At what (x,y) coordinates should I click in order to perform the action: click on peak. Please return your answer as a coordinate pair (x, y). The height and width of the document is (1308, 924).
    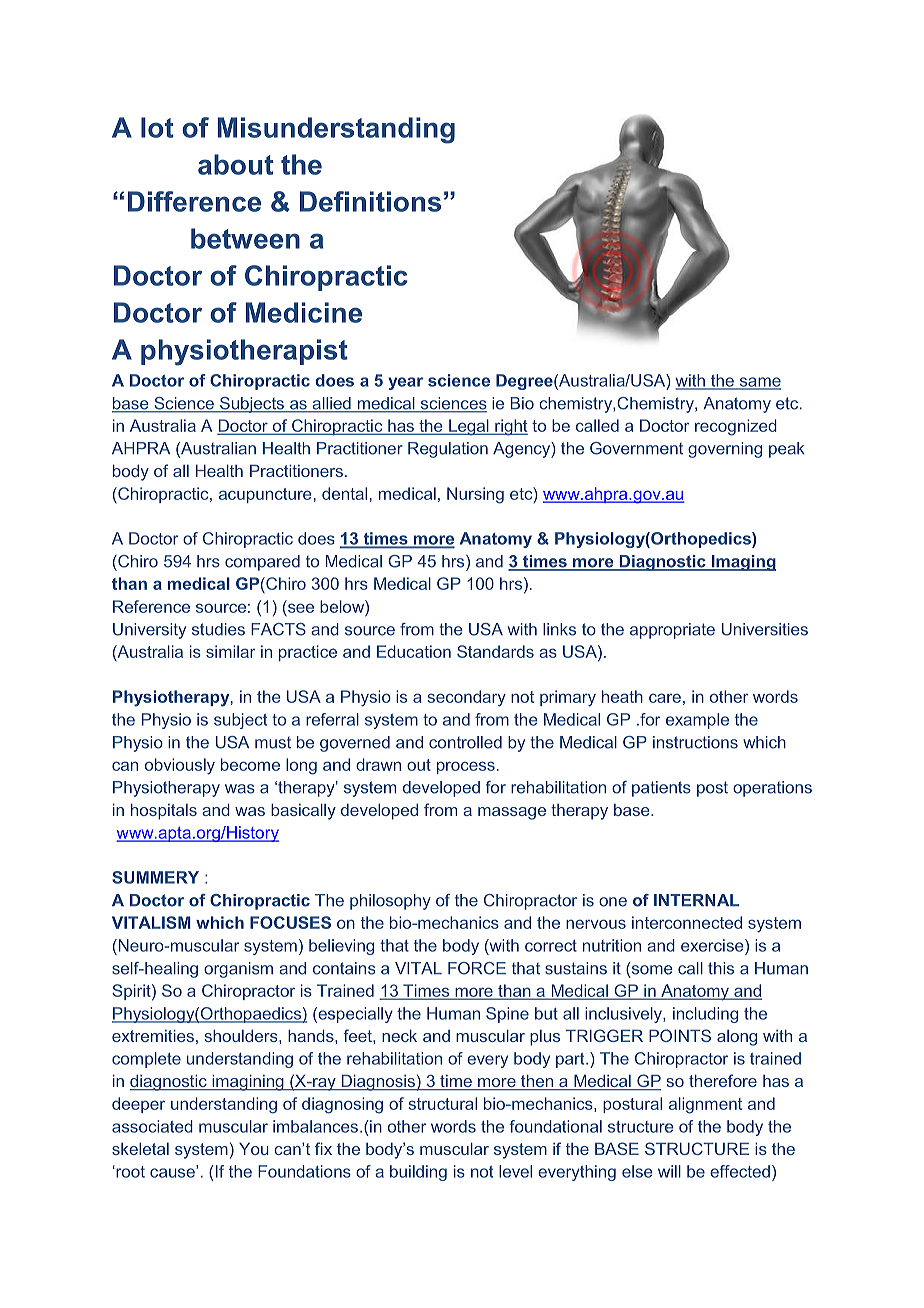
    Looking at the image, I should click on (786, 450).
